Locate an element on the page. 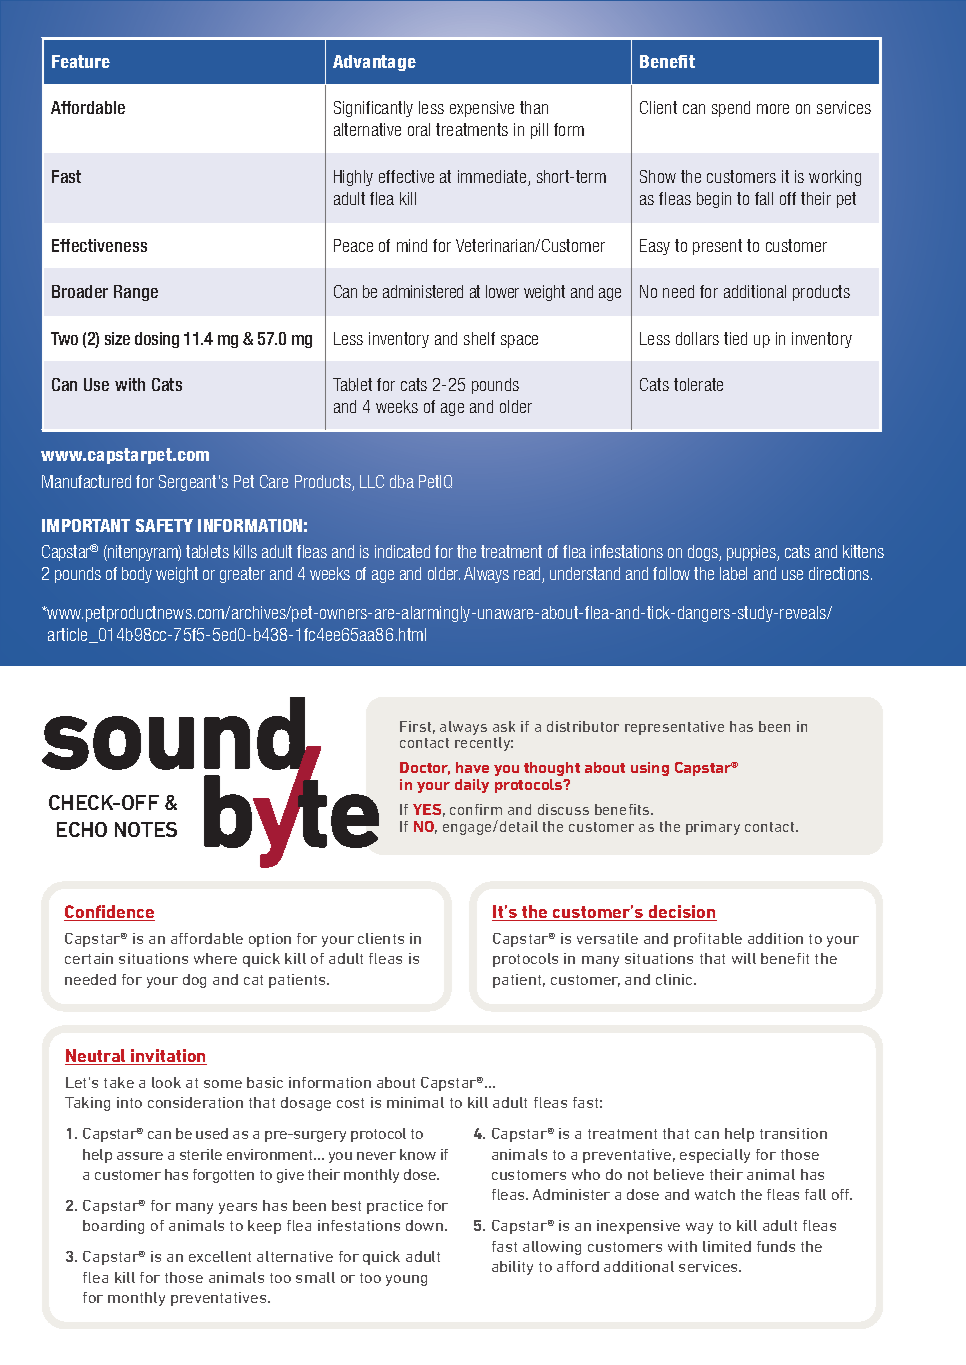  spend is located at coordinates (731, 109).
